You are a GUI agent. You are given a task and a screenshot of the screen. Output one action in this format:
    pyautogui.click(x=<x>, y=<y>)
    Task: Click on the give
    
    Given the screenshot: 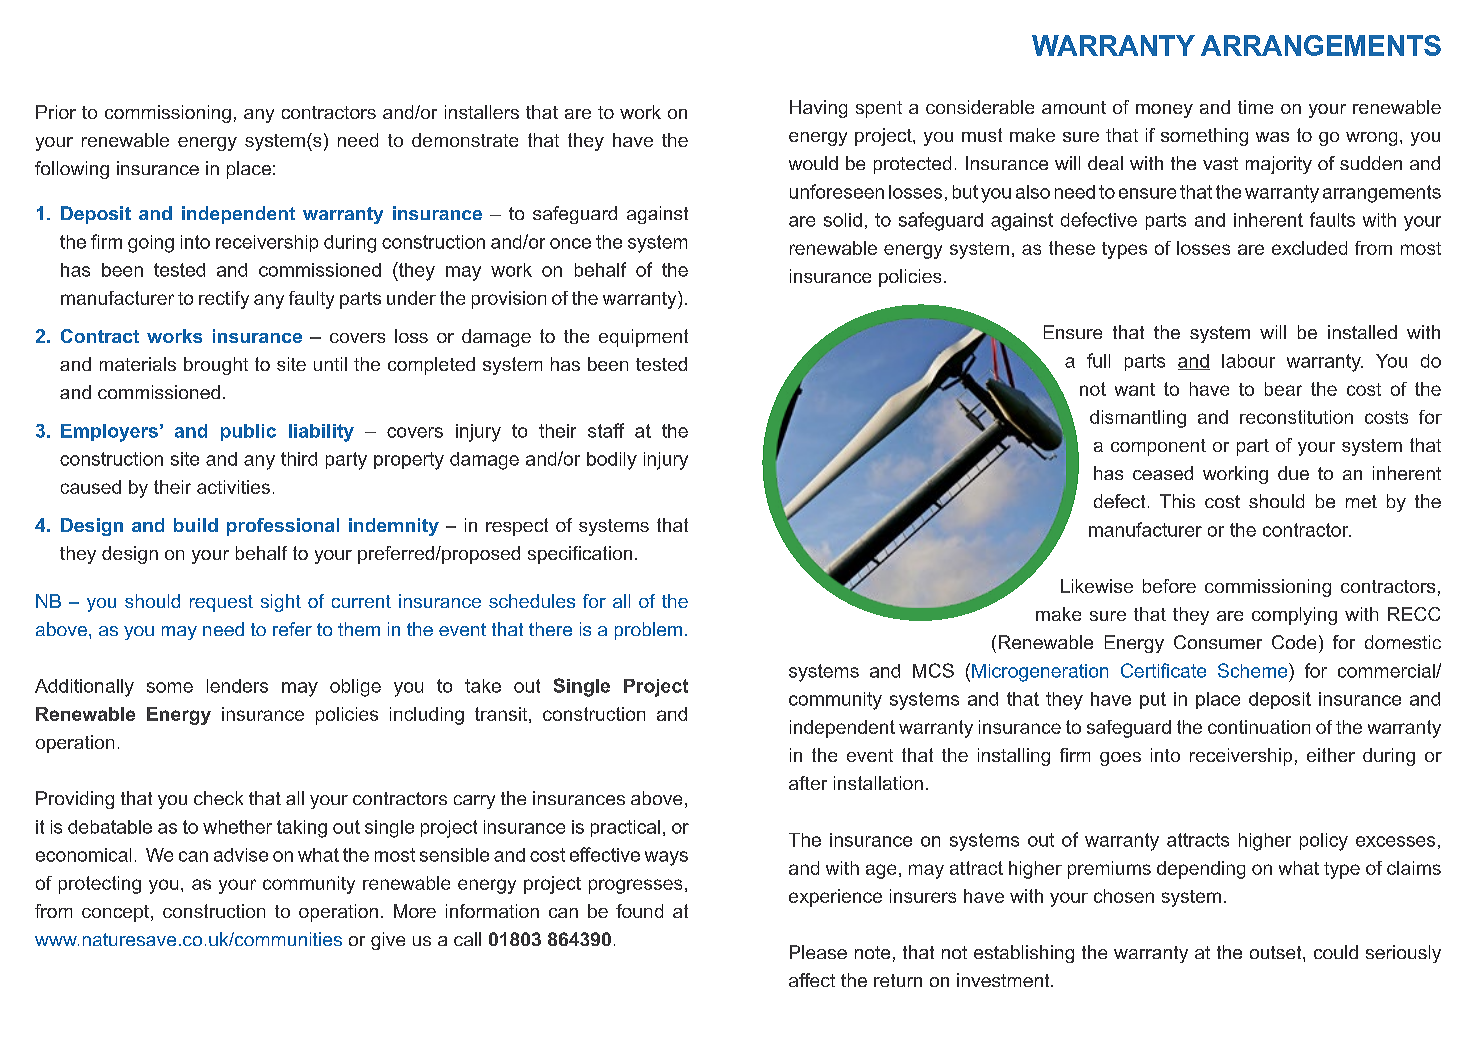 What is the action you would take?
    pyautogui.click(x=388, y=941)
